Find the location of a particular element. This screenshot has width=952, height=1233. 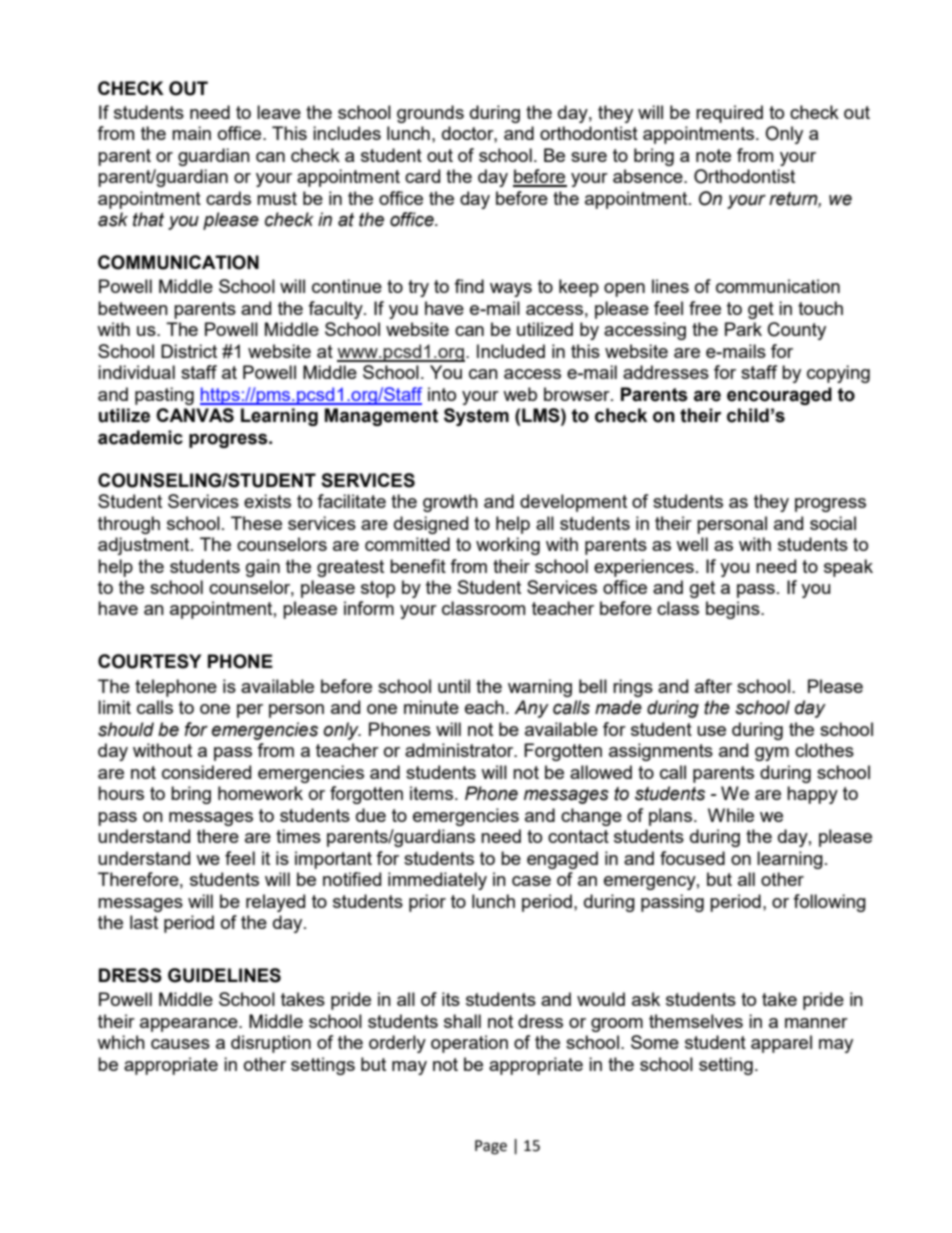

causes is located at coordinates (180, 1044).
